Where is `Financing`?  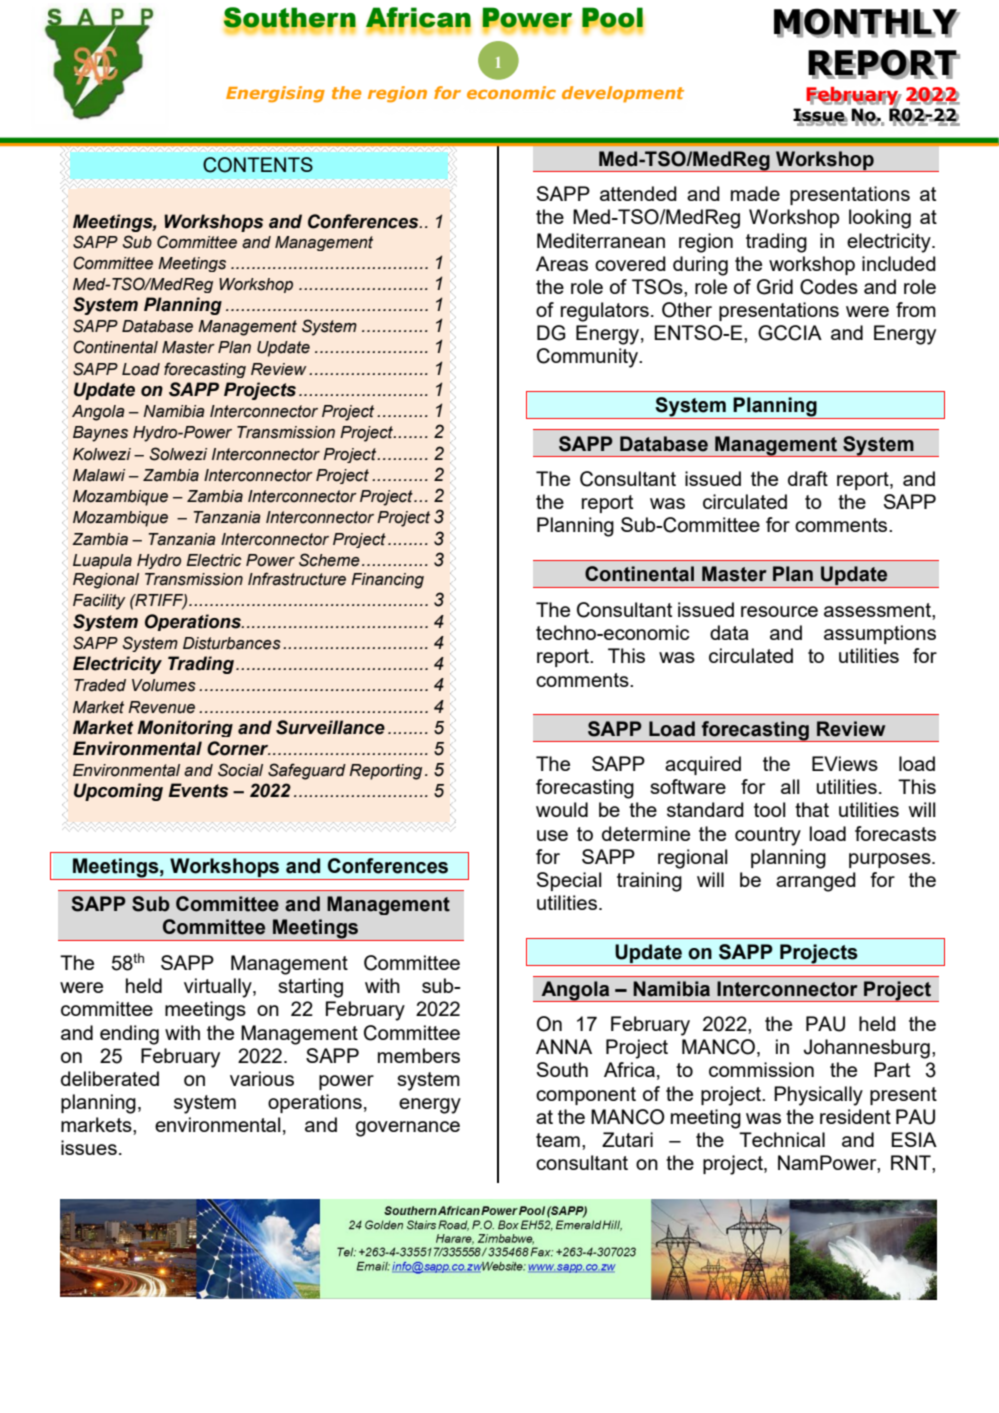 Financing is located at coordinates (387, 581).
